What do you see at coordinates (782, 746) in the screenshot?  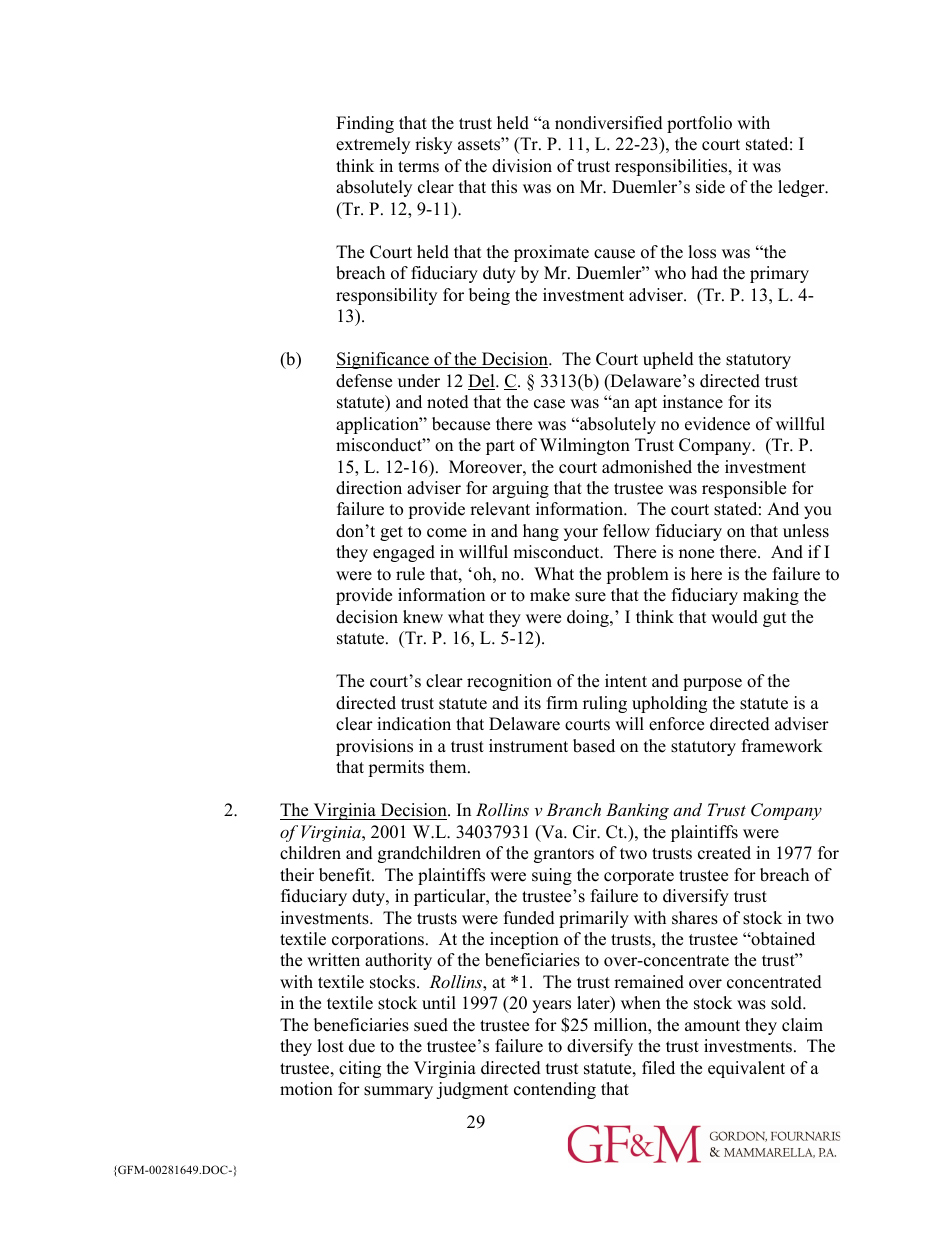 I see `framework` at bounding box center [782, 746].
